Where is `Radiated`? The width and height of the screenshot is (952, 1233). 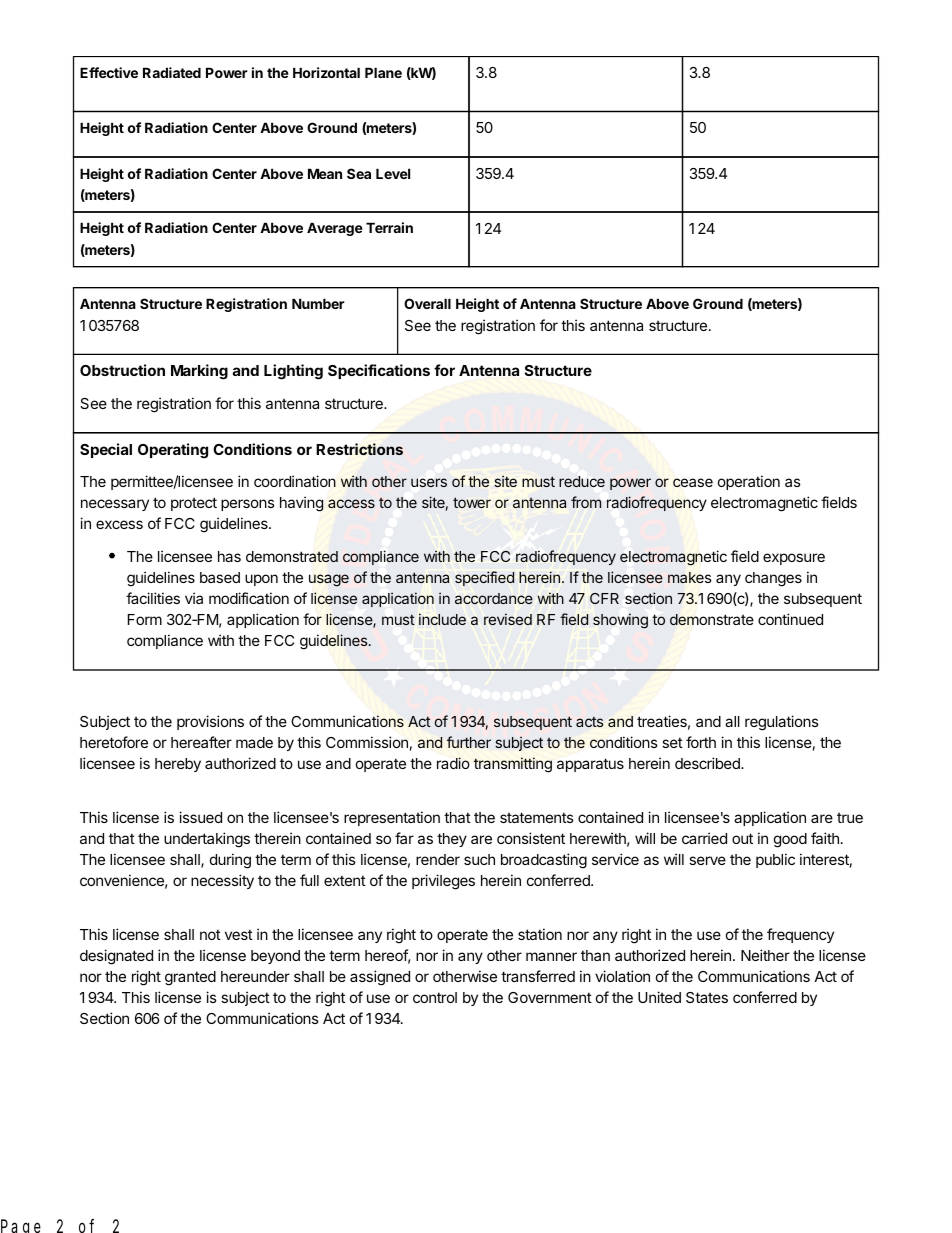 Radiated is located at coordinates (172, 72).
